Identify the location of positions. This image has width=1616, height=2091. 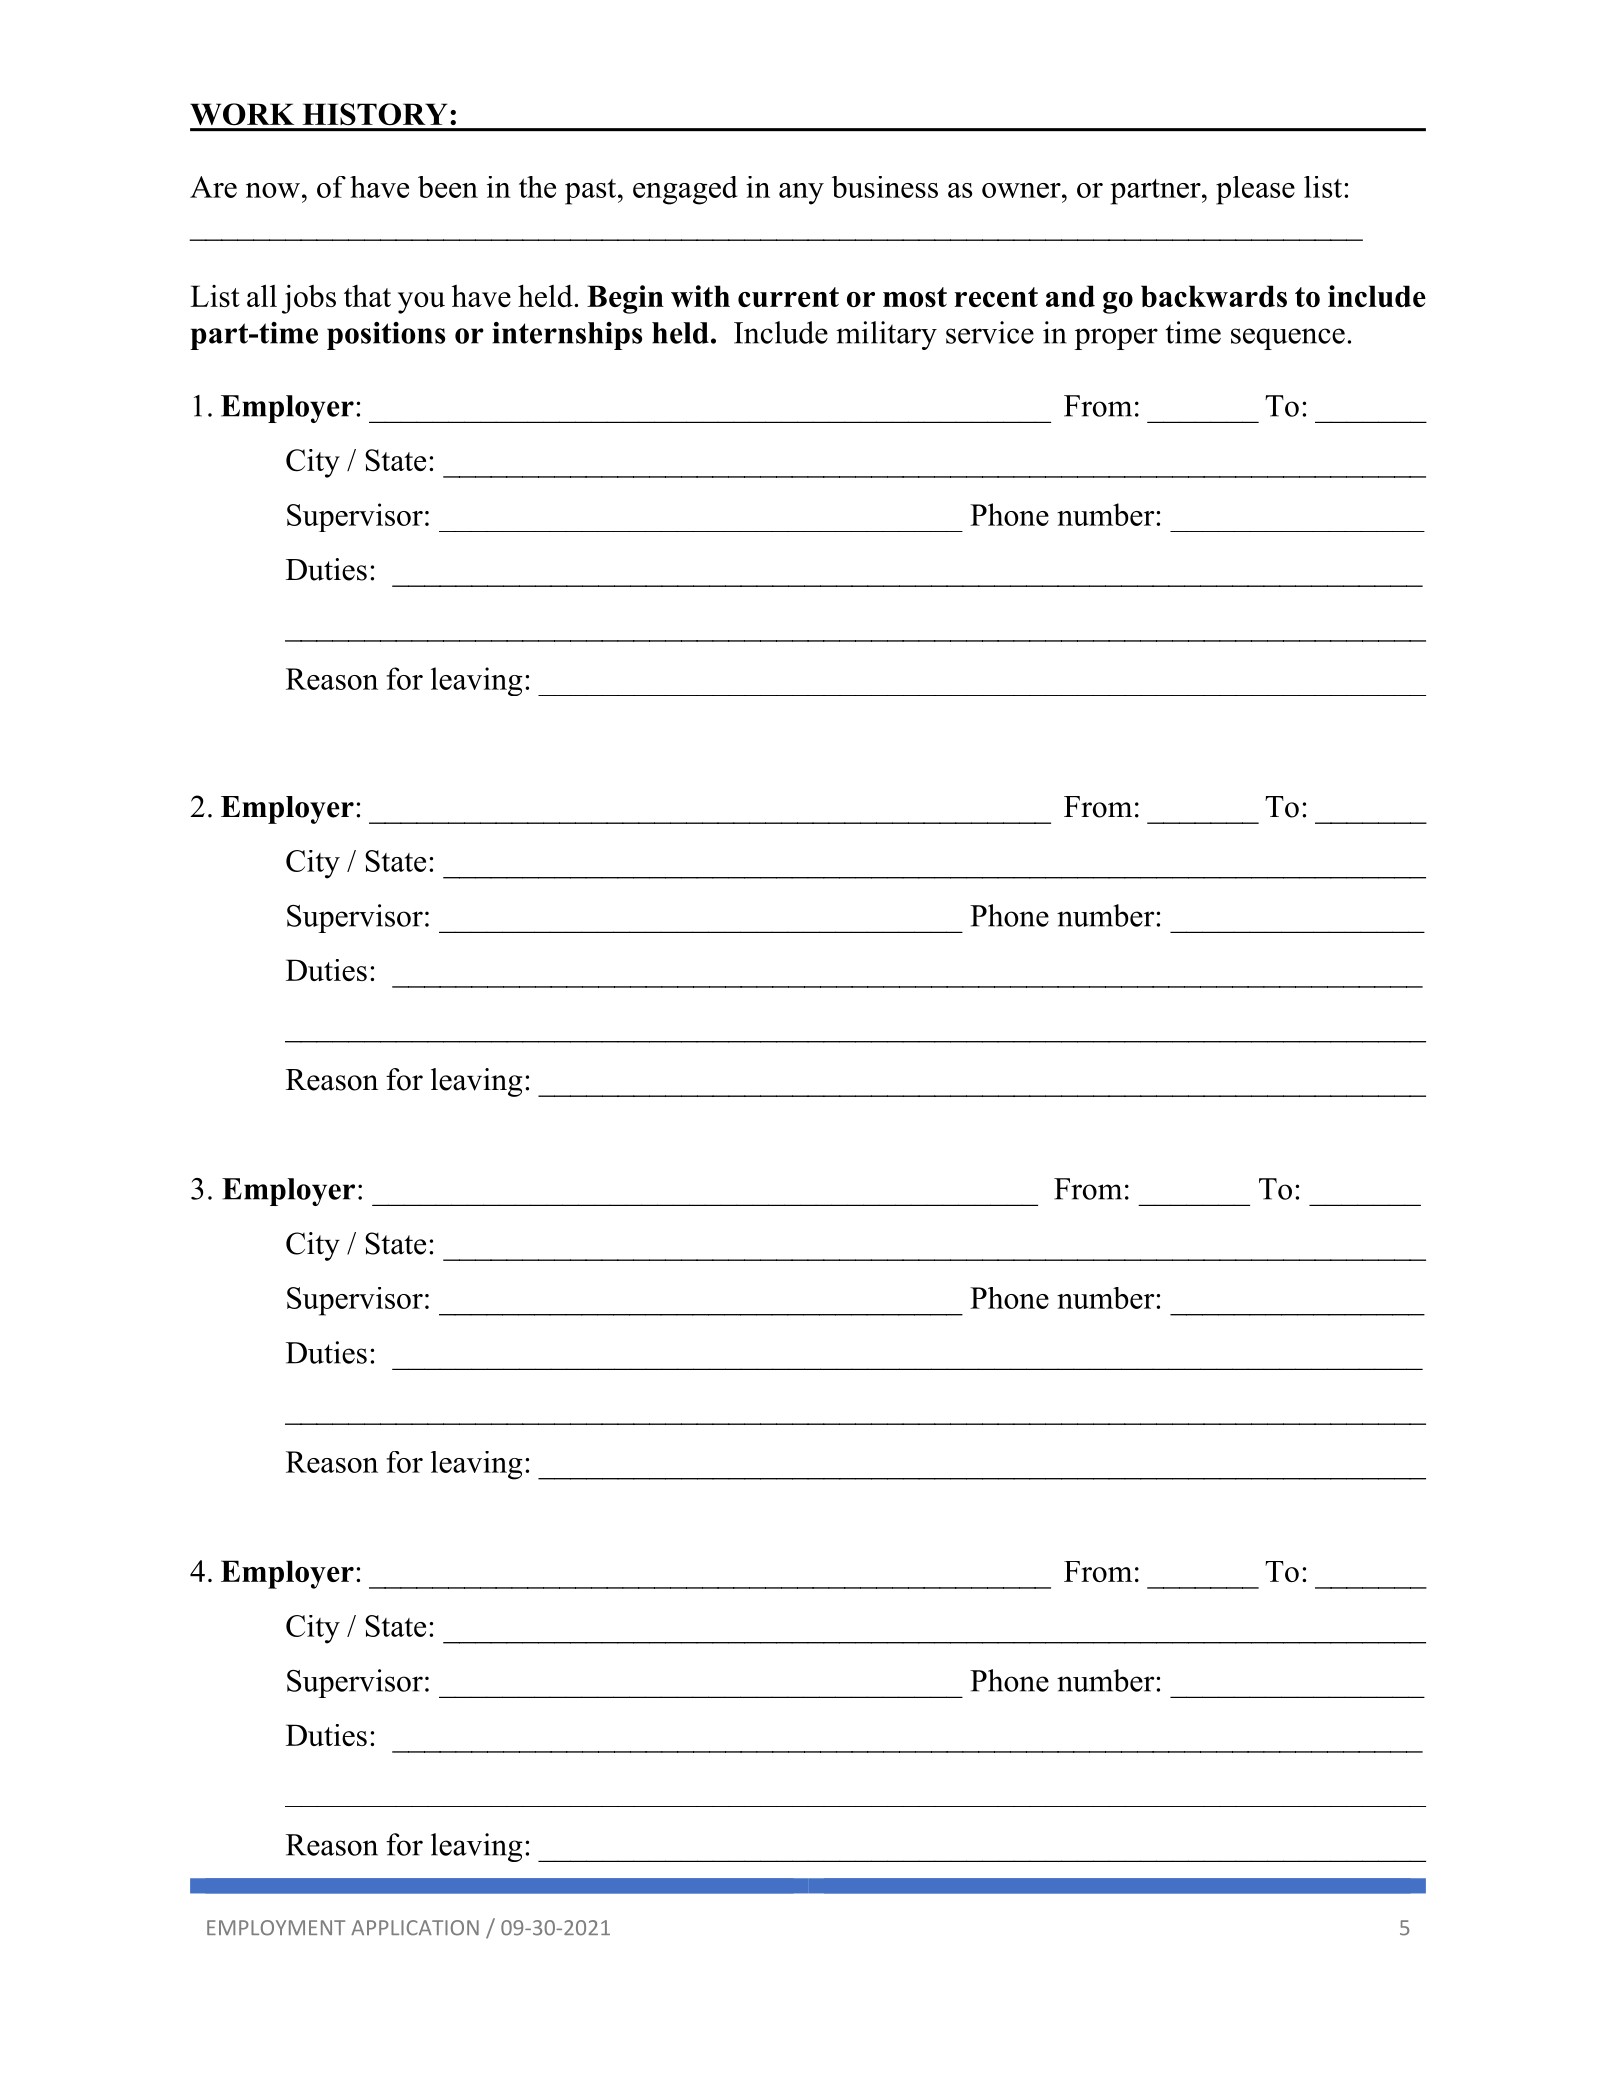
(386, 336).
